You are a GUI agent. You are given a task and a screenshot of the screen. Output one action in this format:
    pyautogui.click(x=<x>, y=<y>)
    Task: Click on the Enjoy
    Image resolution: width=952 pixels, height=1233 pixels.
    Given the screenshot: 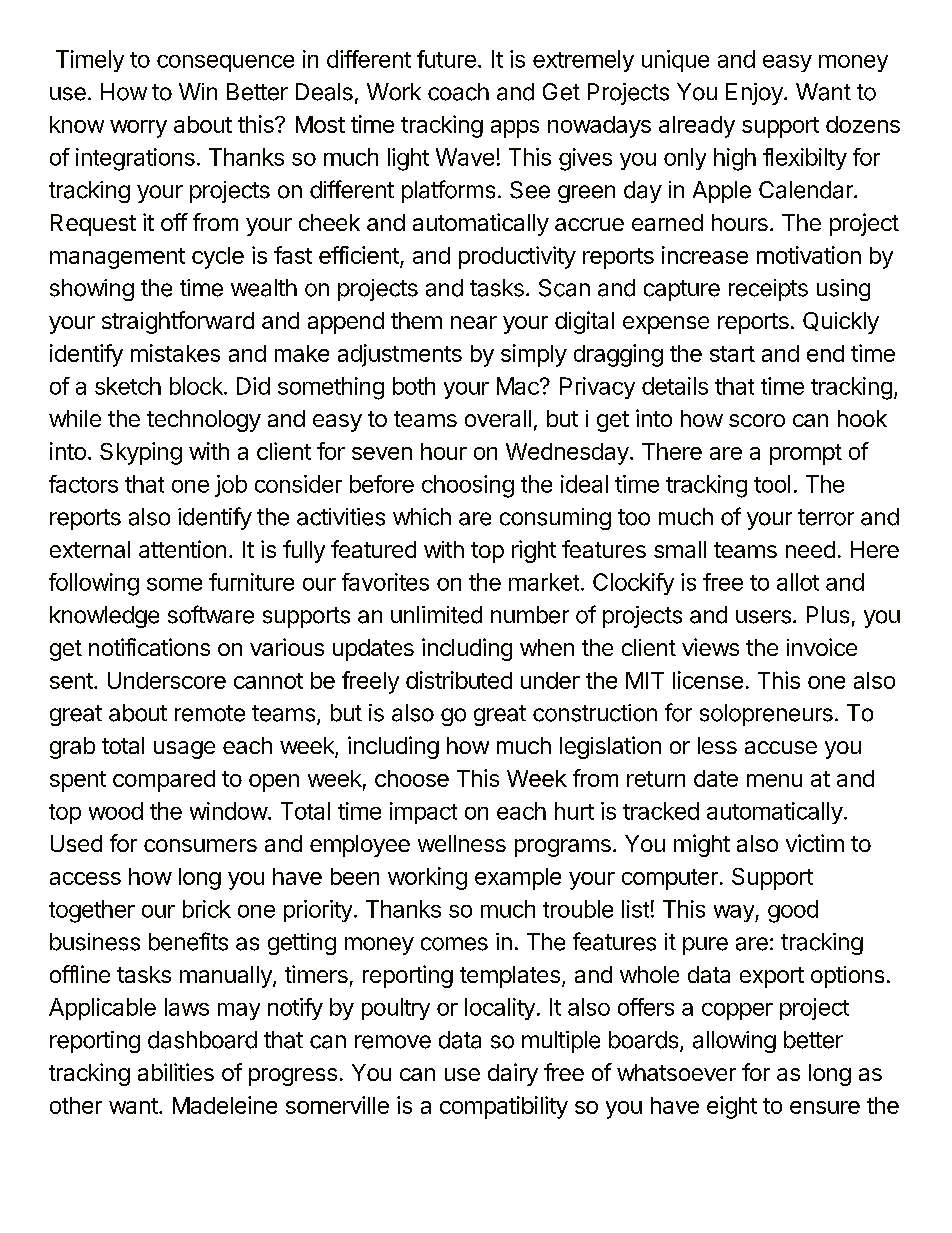 What is the action you would take?
    pyautogui.click(x=755, y=94)
